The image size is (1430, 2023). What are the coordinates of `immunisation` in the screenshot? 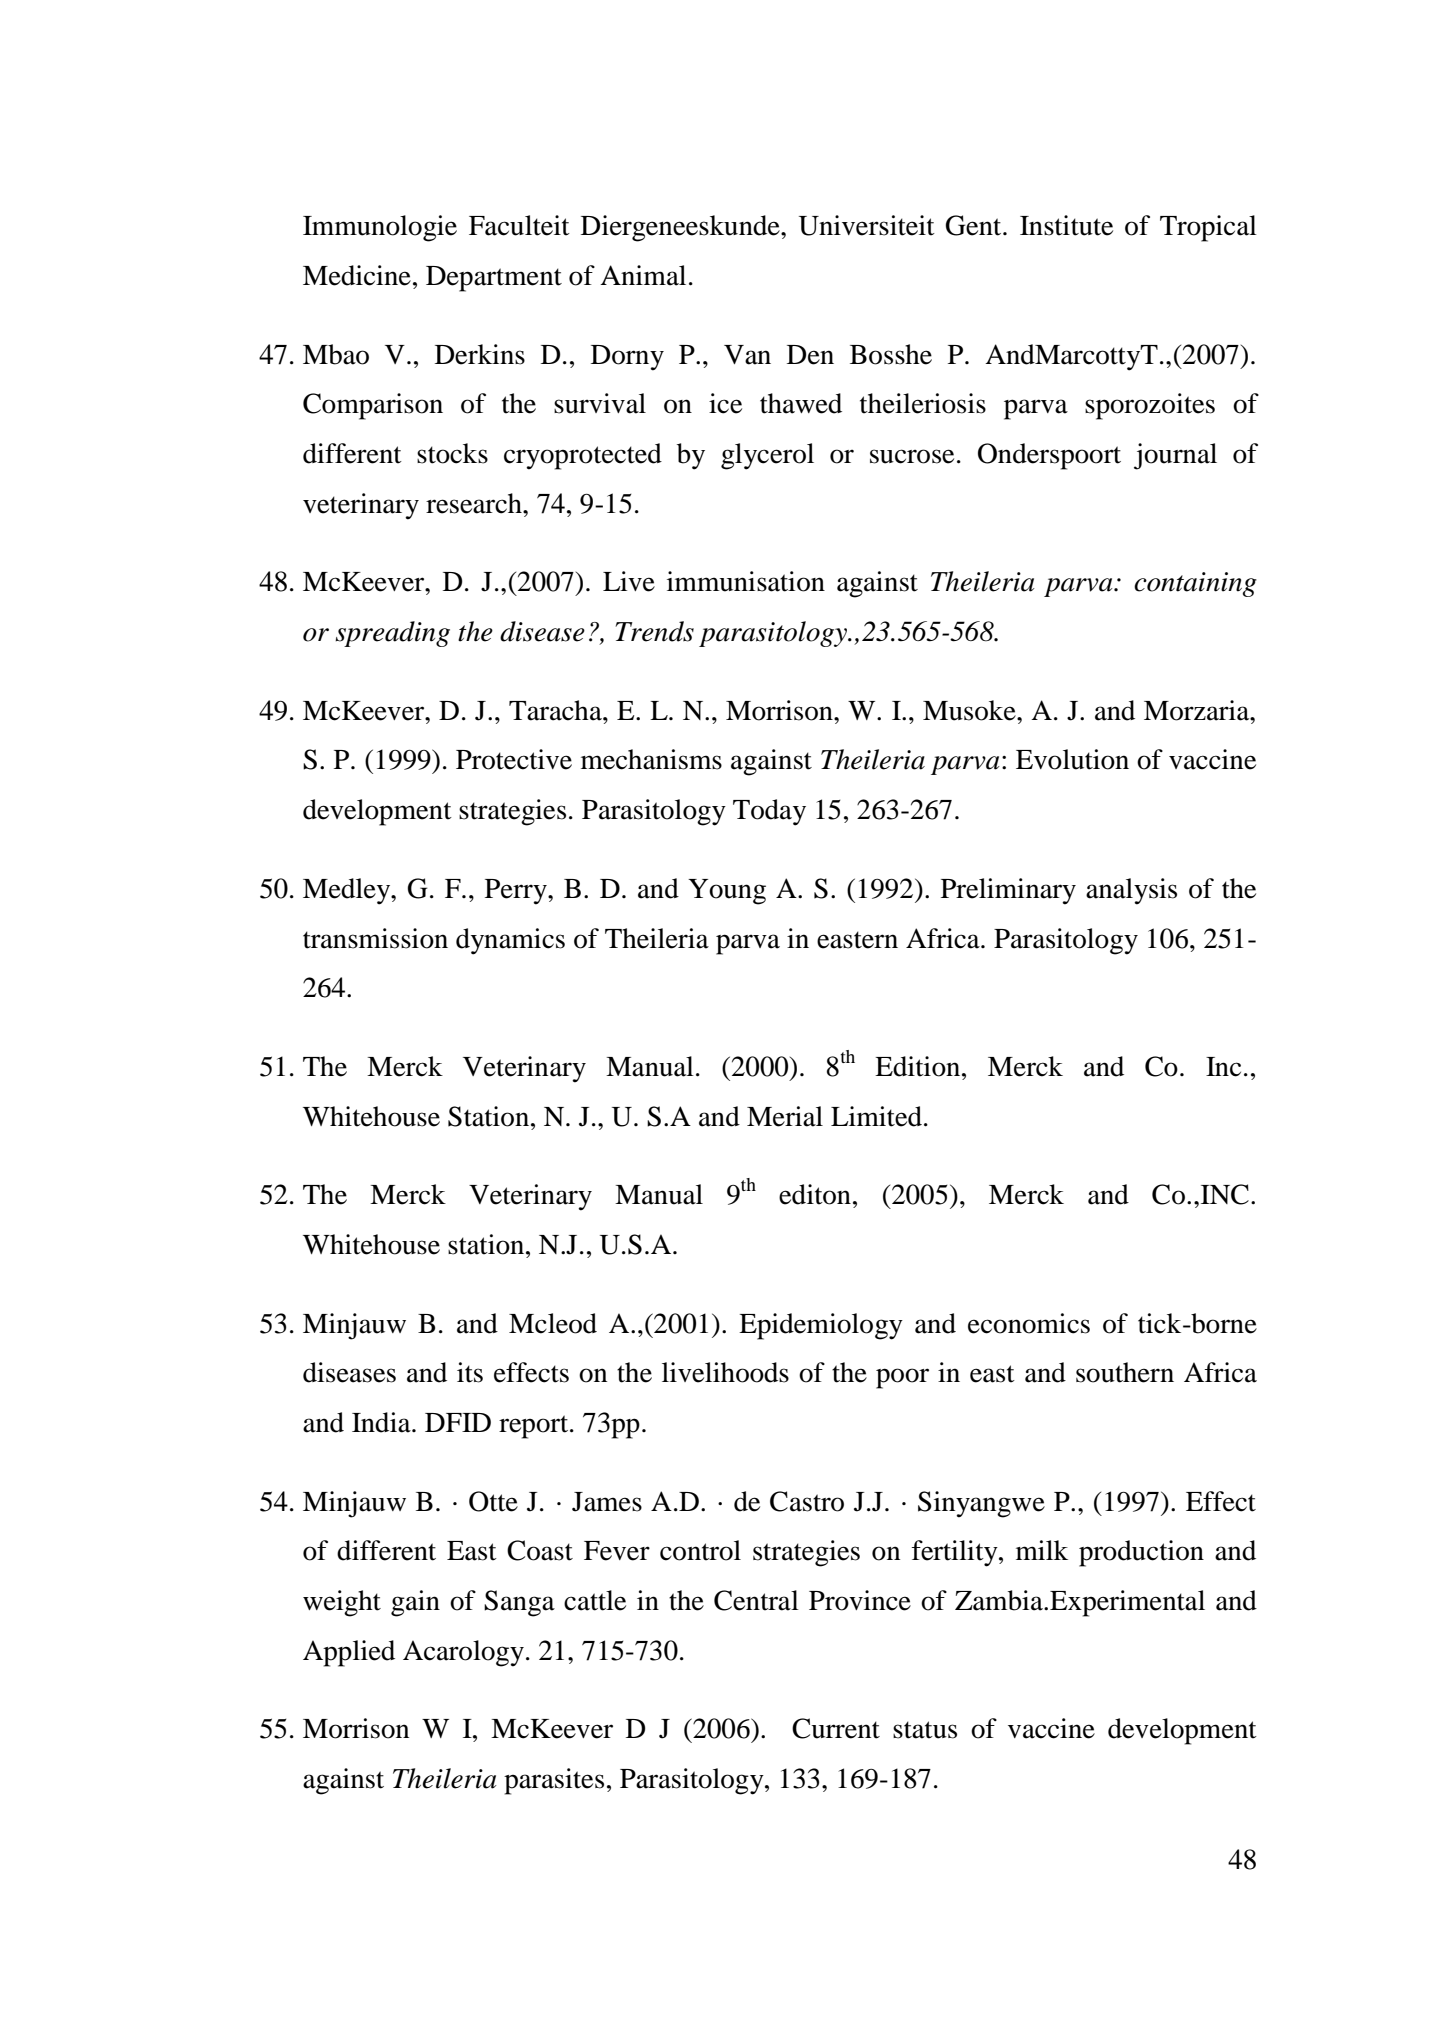 It's located at (746, 581).
